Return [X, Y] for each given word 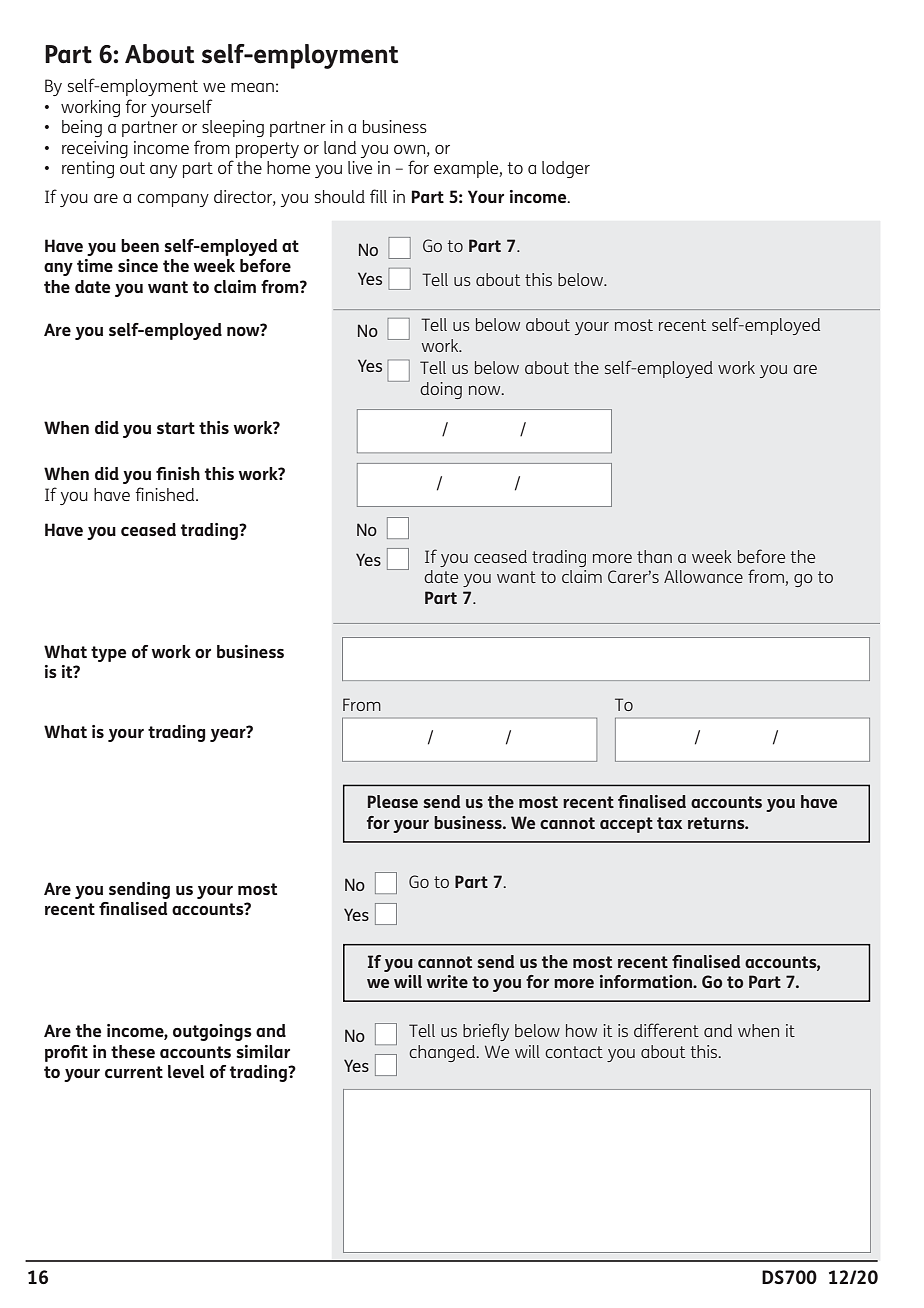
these [133, 1051]
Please [393, 801]
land [340, 147]
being [82, 128]
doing [441, 390]
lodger [566, 169]
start [176, 428]
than [654, 556]
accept [626, 825]
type [109, 654]
